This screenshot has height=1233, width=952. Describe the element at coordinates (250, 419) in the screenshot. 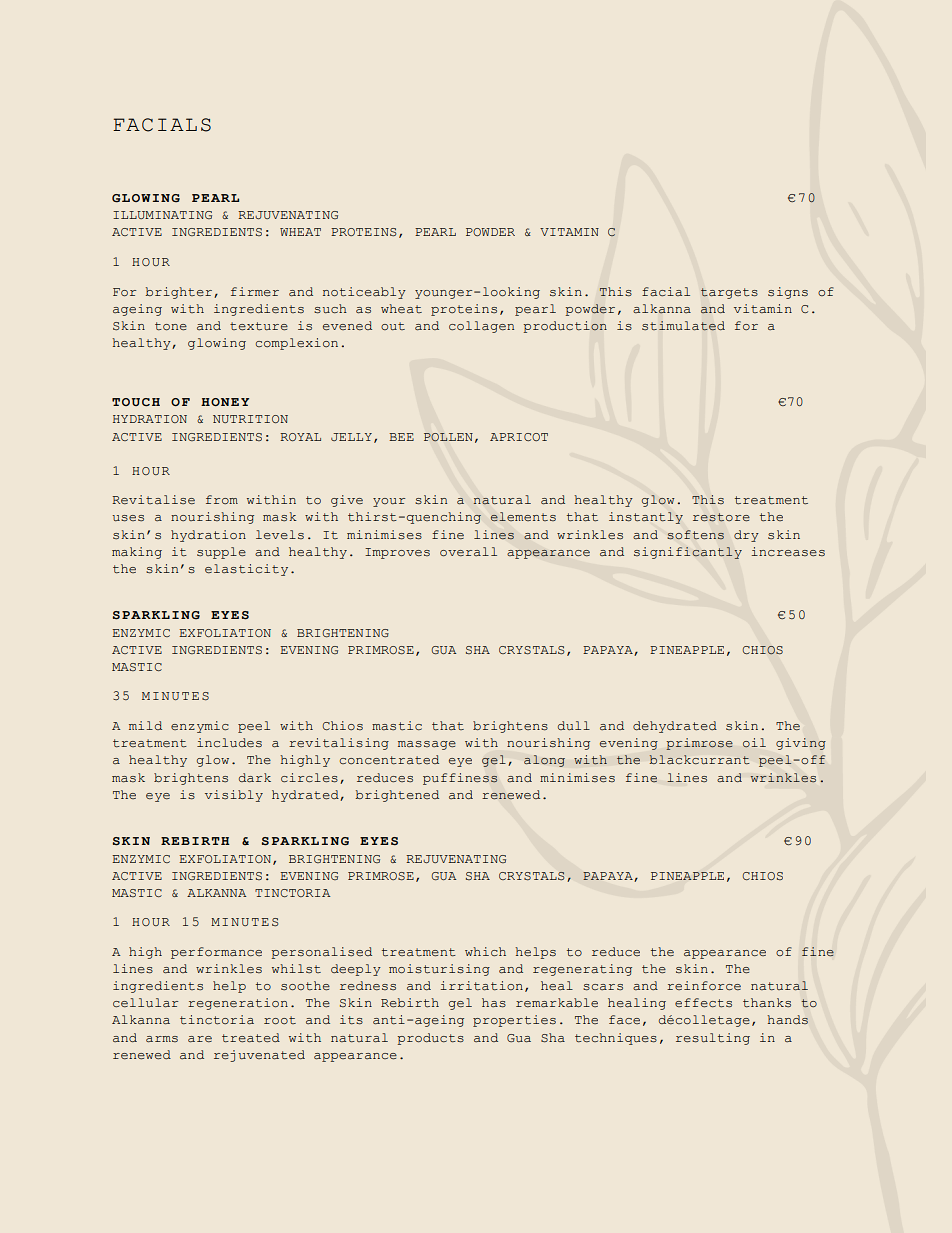

I see `NUTRITION` at that location.
